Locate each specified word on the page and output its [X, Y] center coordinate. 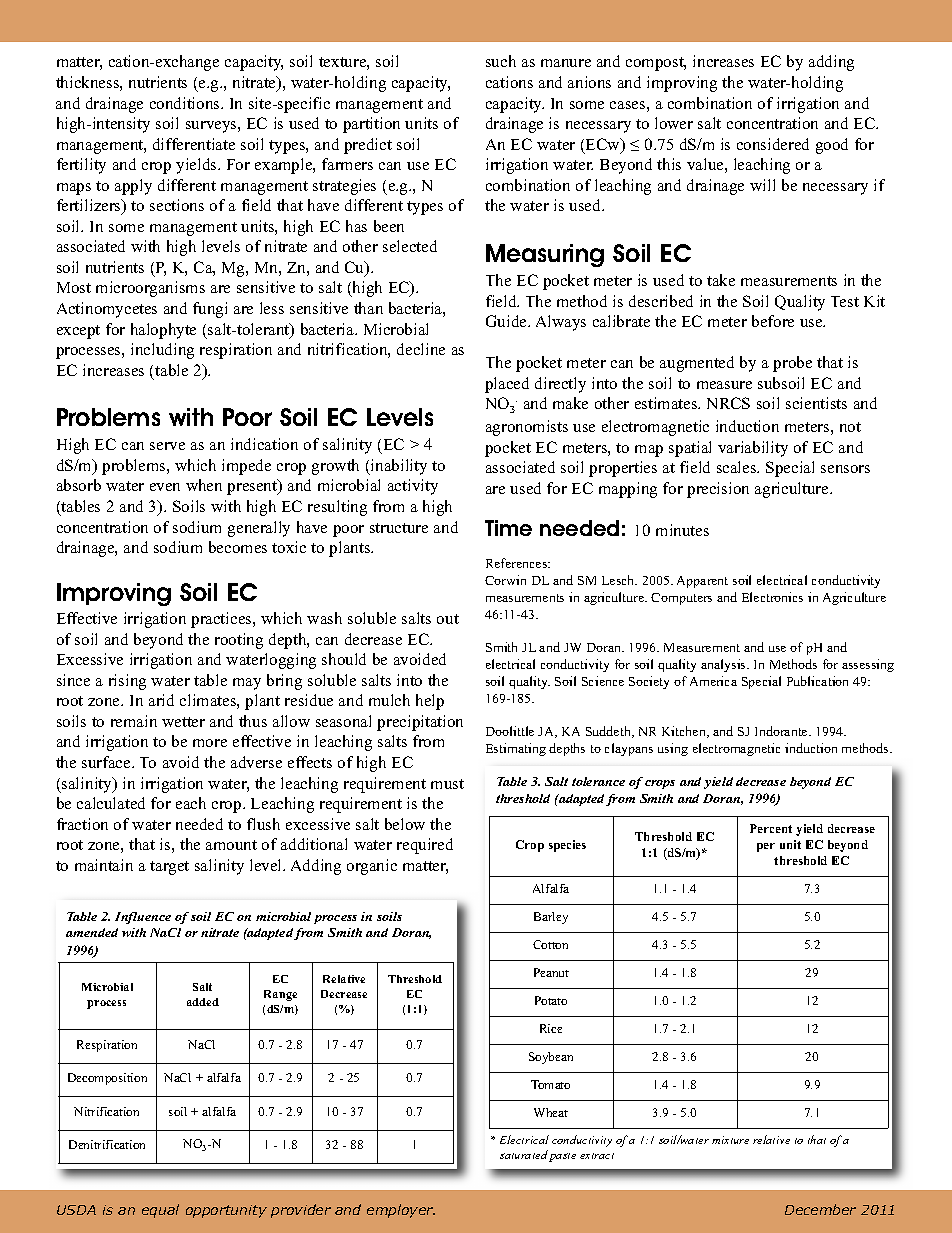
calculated [111, 803]
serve [167, 446]
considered [773, 144]
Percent [771, 828]
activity [413, 487]
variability [753, 449]
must [447, 784]
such [501, 61]
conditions [186, 103]
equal [160, 1211]
